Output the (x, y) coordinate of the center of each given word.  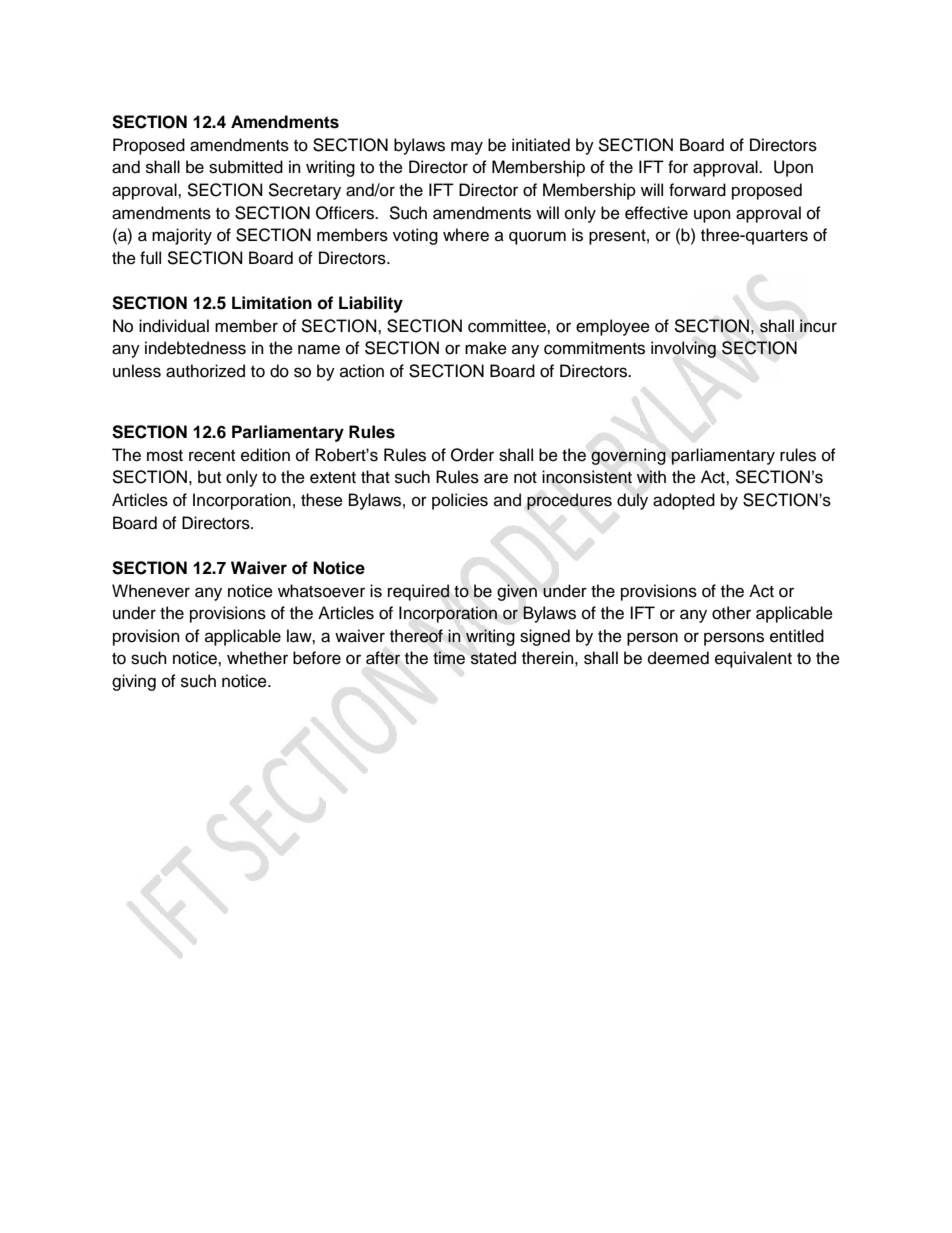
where (466, 235)
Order (472, 455)
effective (656, 213)
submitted (246, 167)
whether (257, 658)
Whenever (151, 591)
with (651, 476)
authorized (205, 371)
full (150, 258)
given (517, 592)
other (731, 613)
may (467, 148)
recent (212, 456)
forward (697, 190)
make (486, 348)
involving (683, 349)
